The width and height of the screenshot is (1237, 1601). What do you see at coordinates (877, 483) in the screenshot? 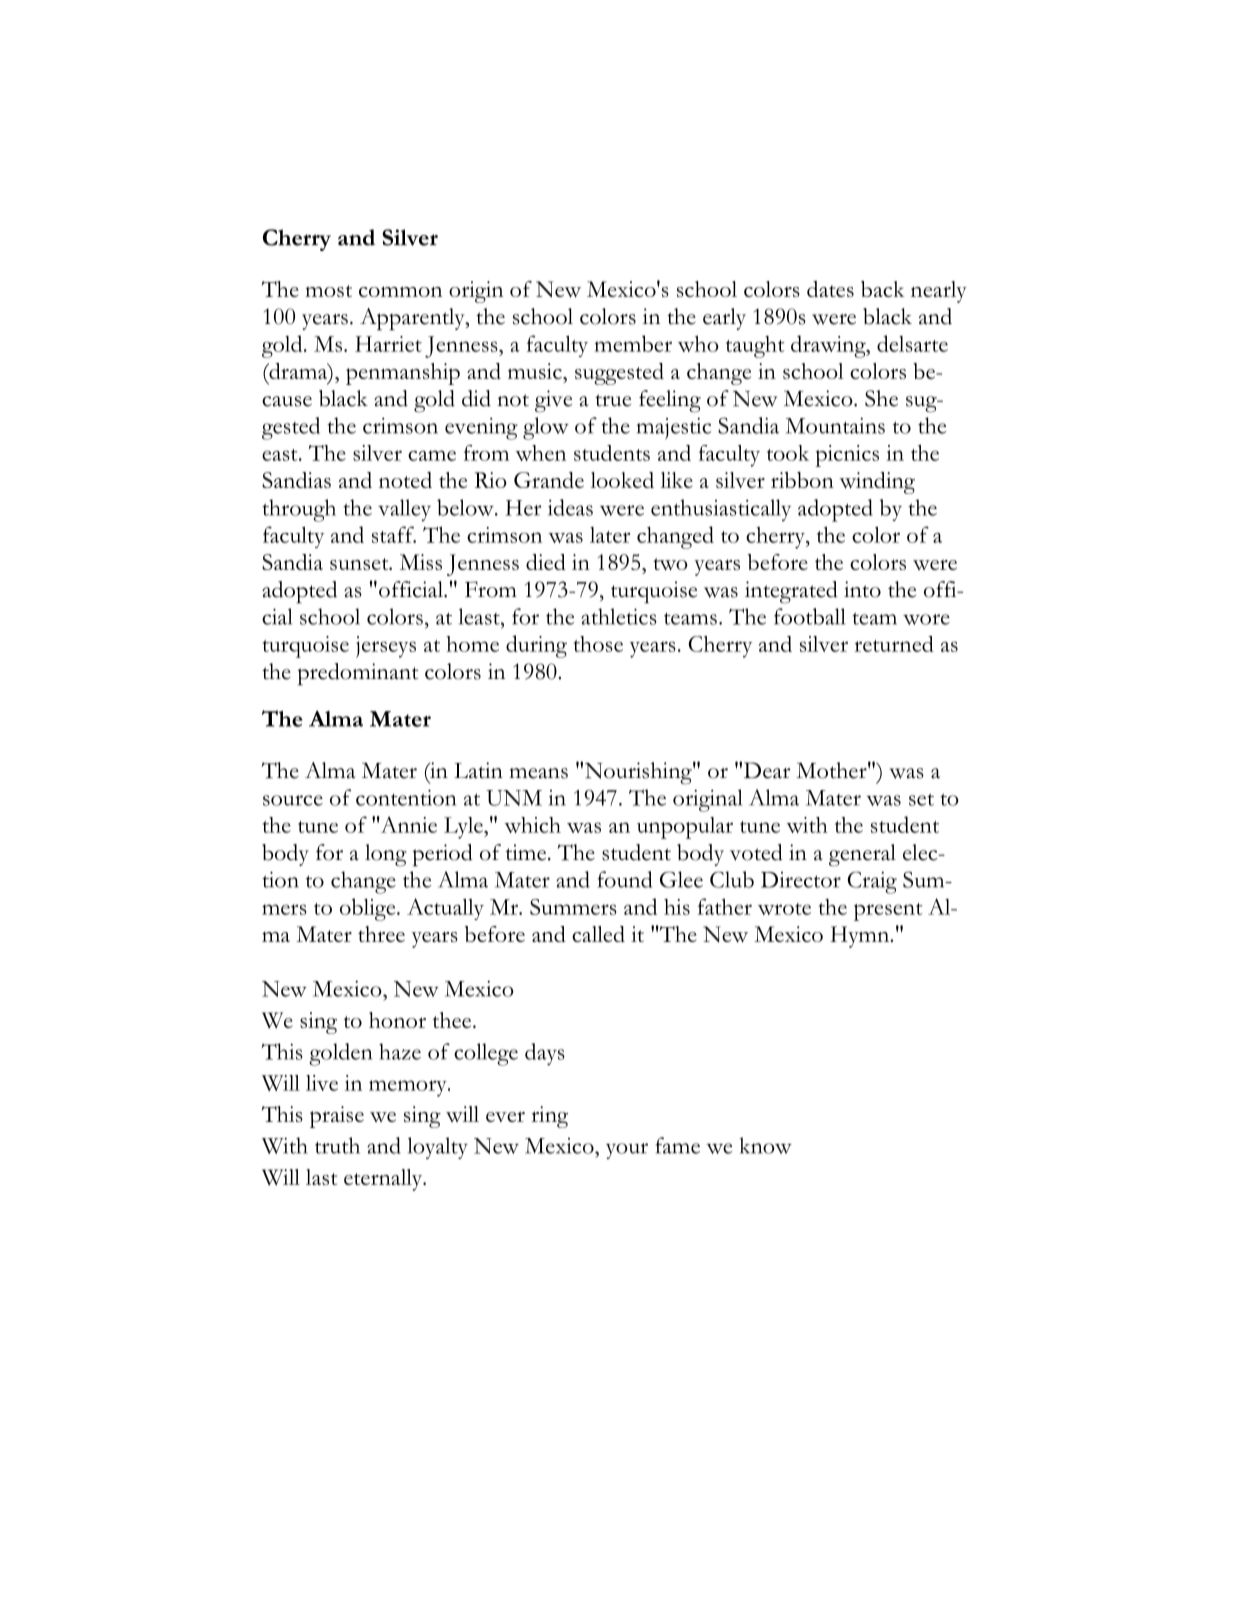
I see `winding` at bounding box center [877, 483].
